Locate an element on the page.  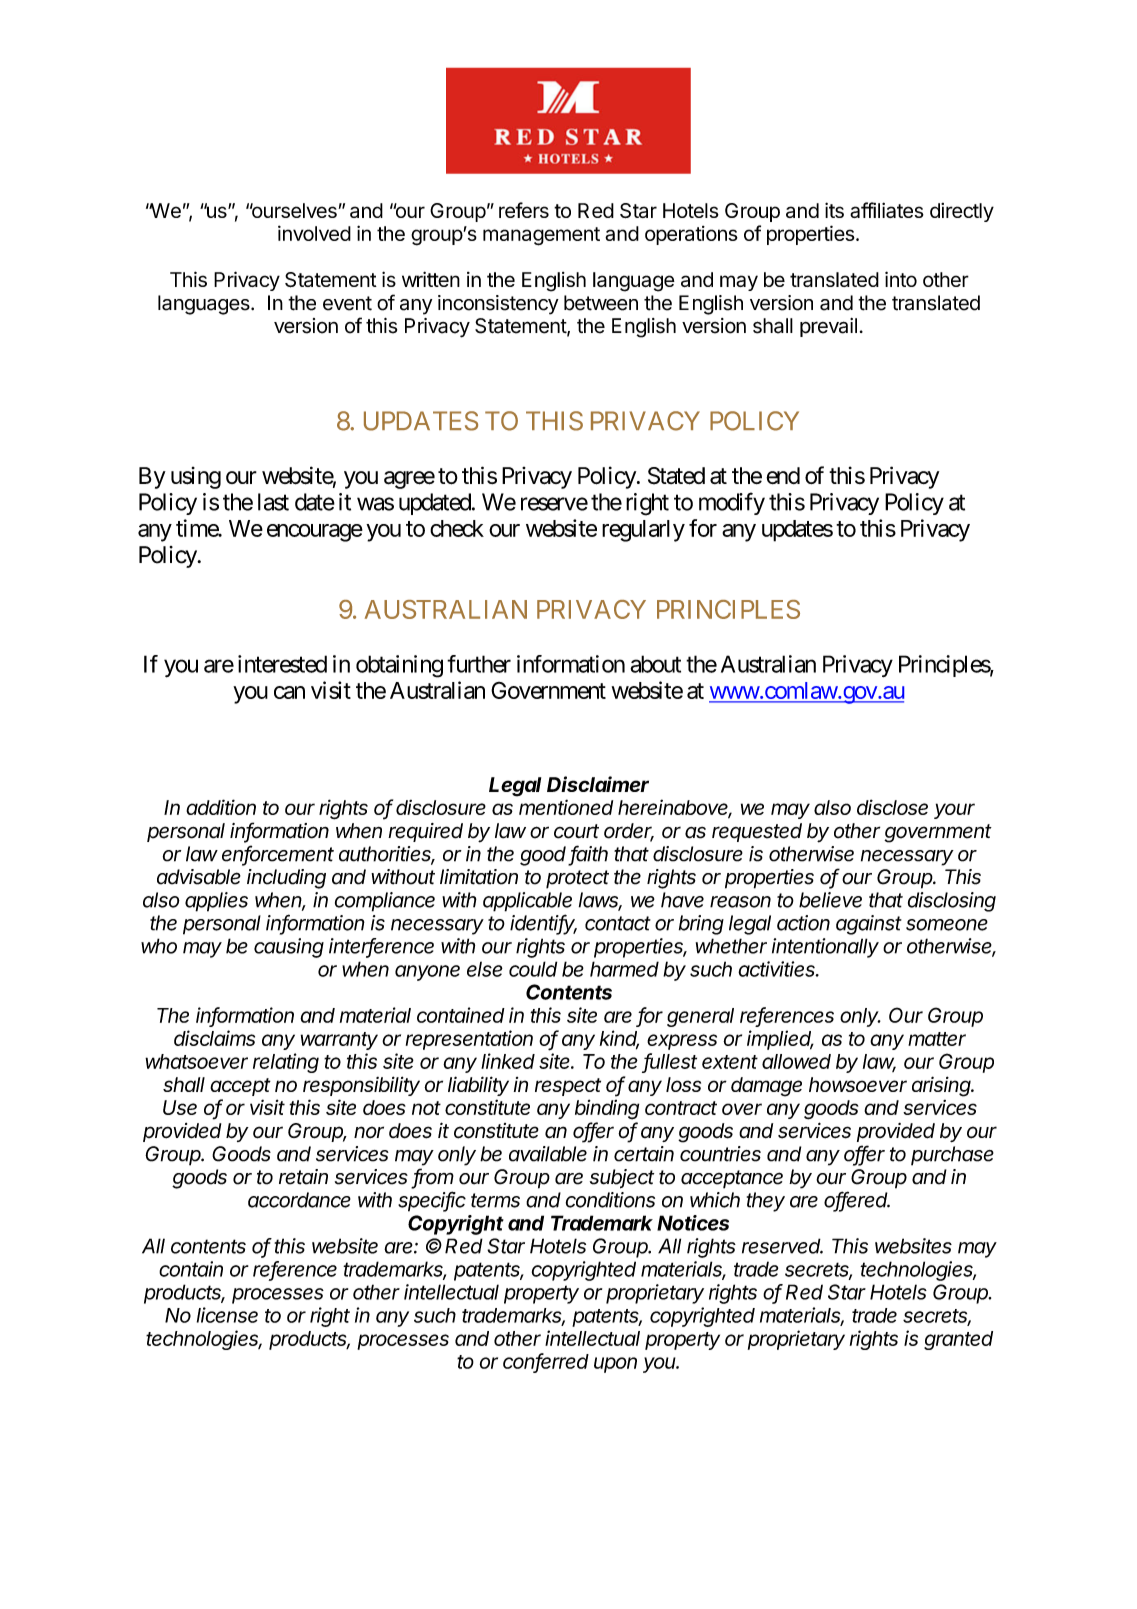
license is located at coordinates (227, 1315).
